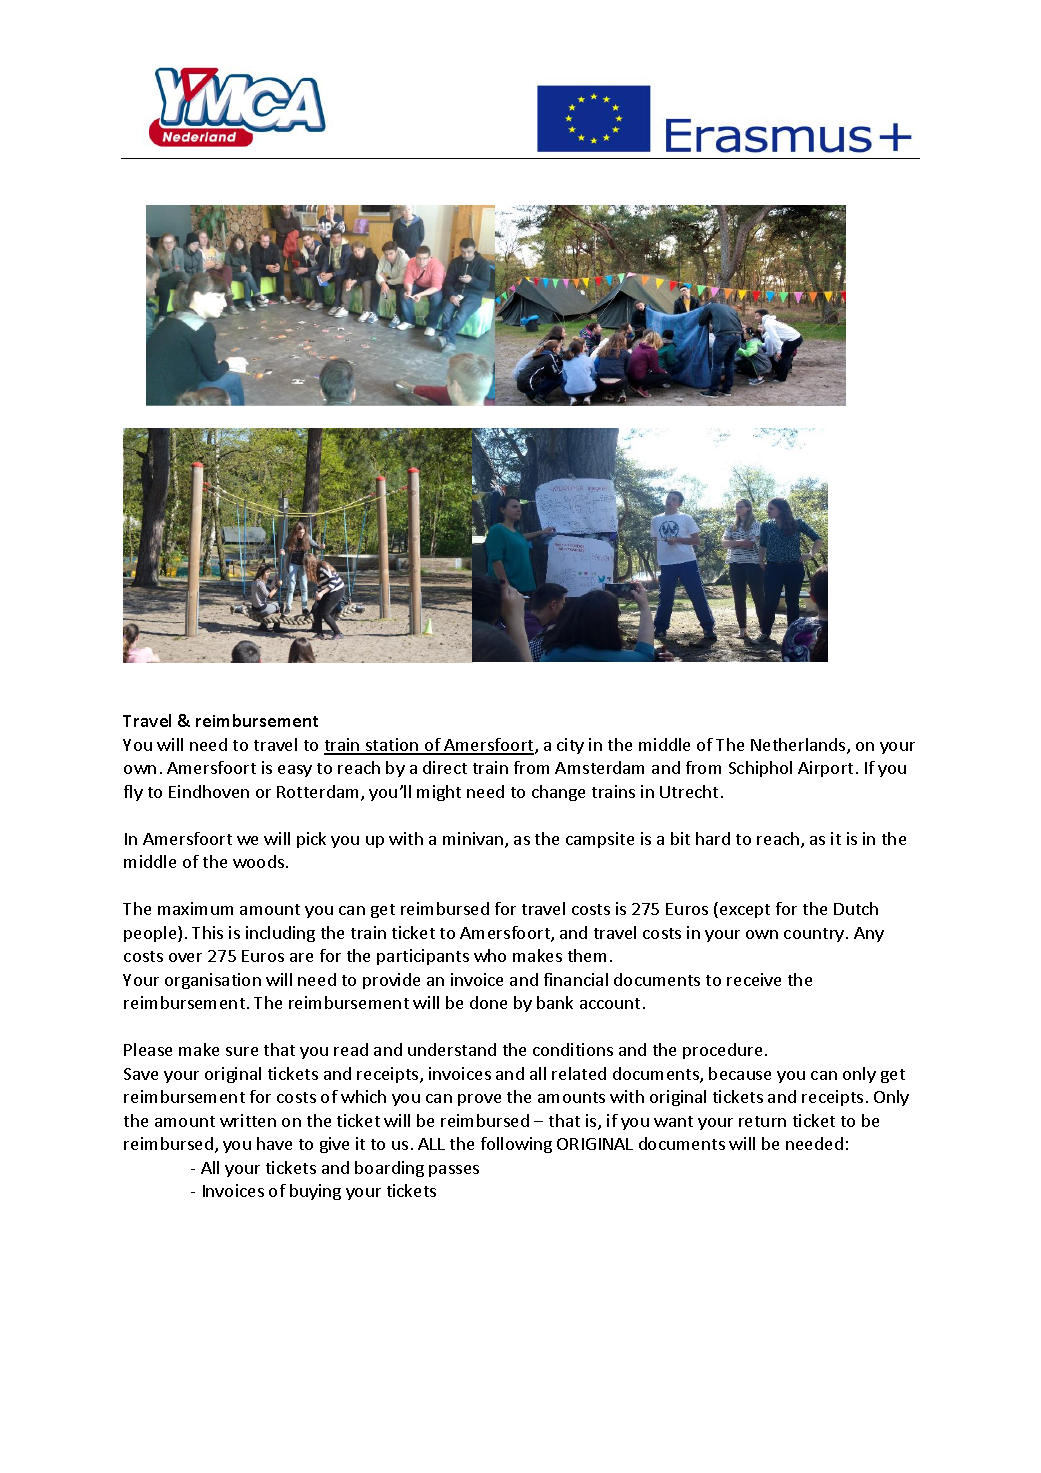 This image has height=1473, width=1041. Describe the element at coordinates (745, 911) in the image. I see `except` at that location.
